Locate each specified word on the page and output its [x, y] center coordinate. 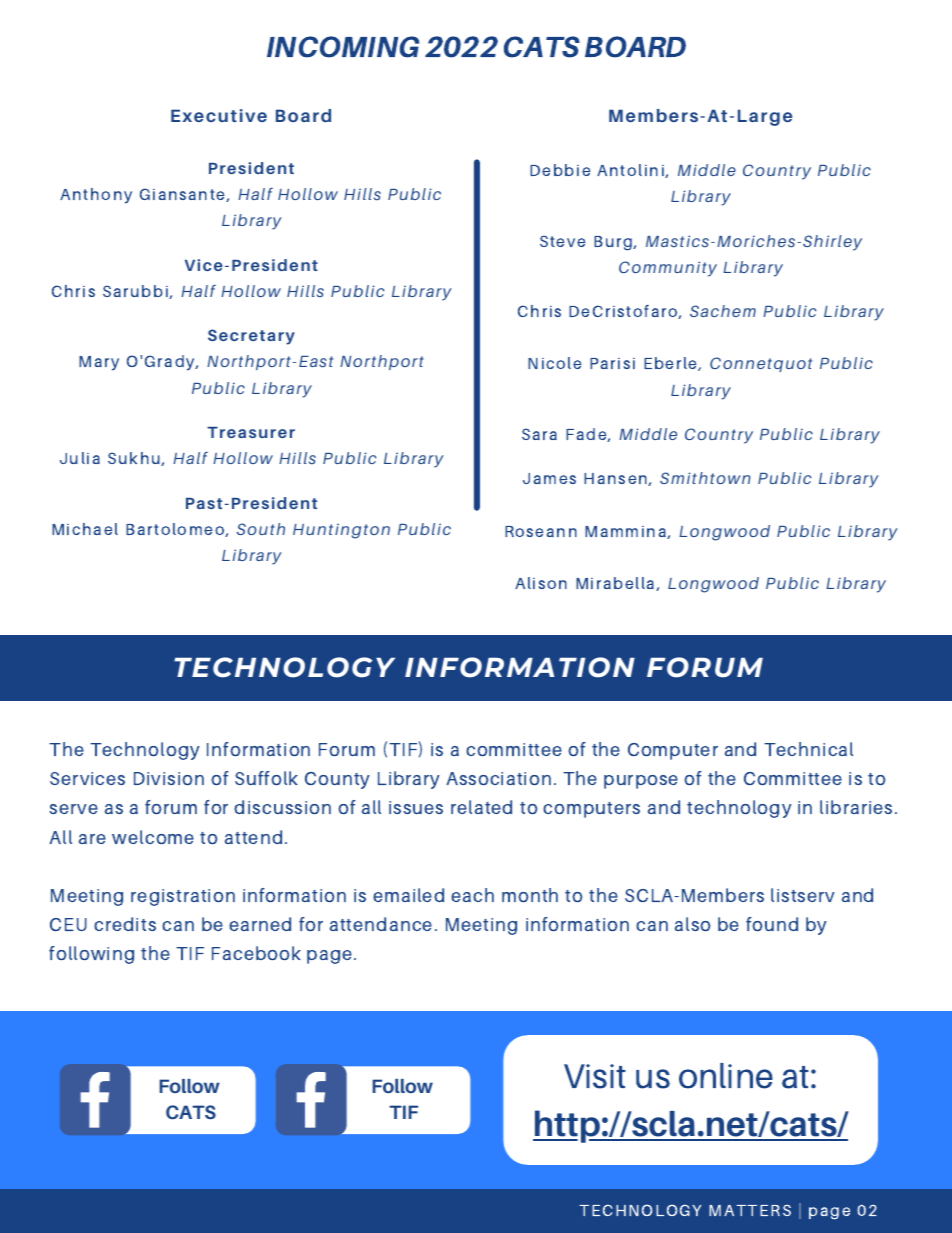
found [772, 924]
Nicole [555, 363]
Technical [808, 749]
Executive [219, 115]
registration [183, 897]
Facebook [256, 953]
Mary [99, 363]
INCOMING [343, 47]
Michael [85, 529]
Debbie [560, 170]
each [472, 895]
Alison [541, 583]
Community [668, 269]
